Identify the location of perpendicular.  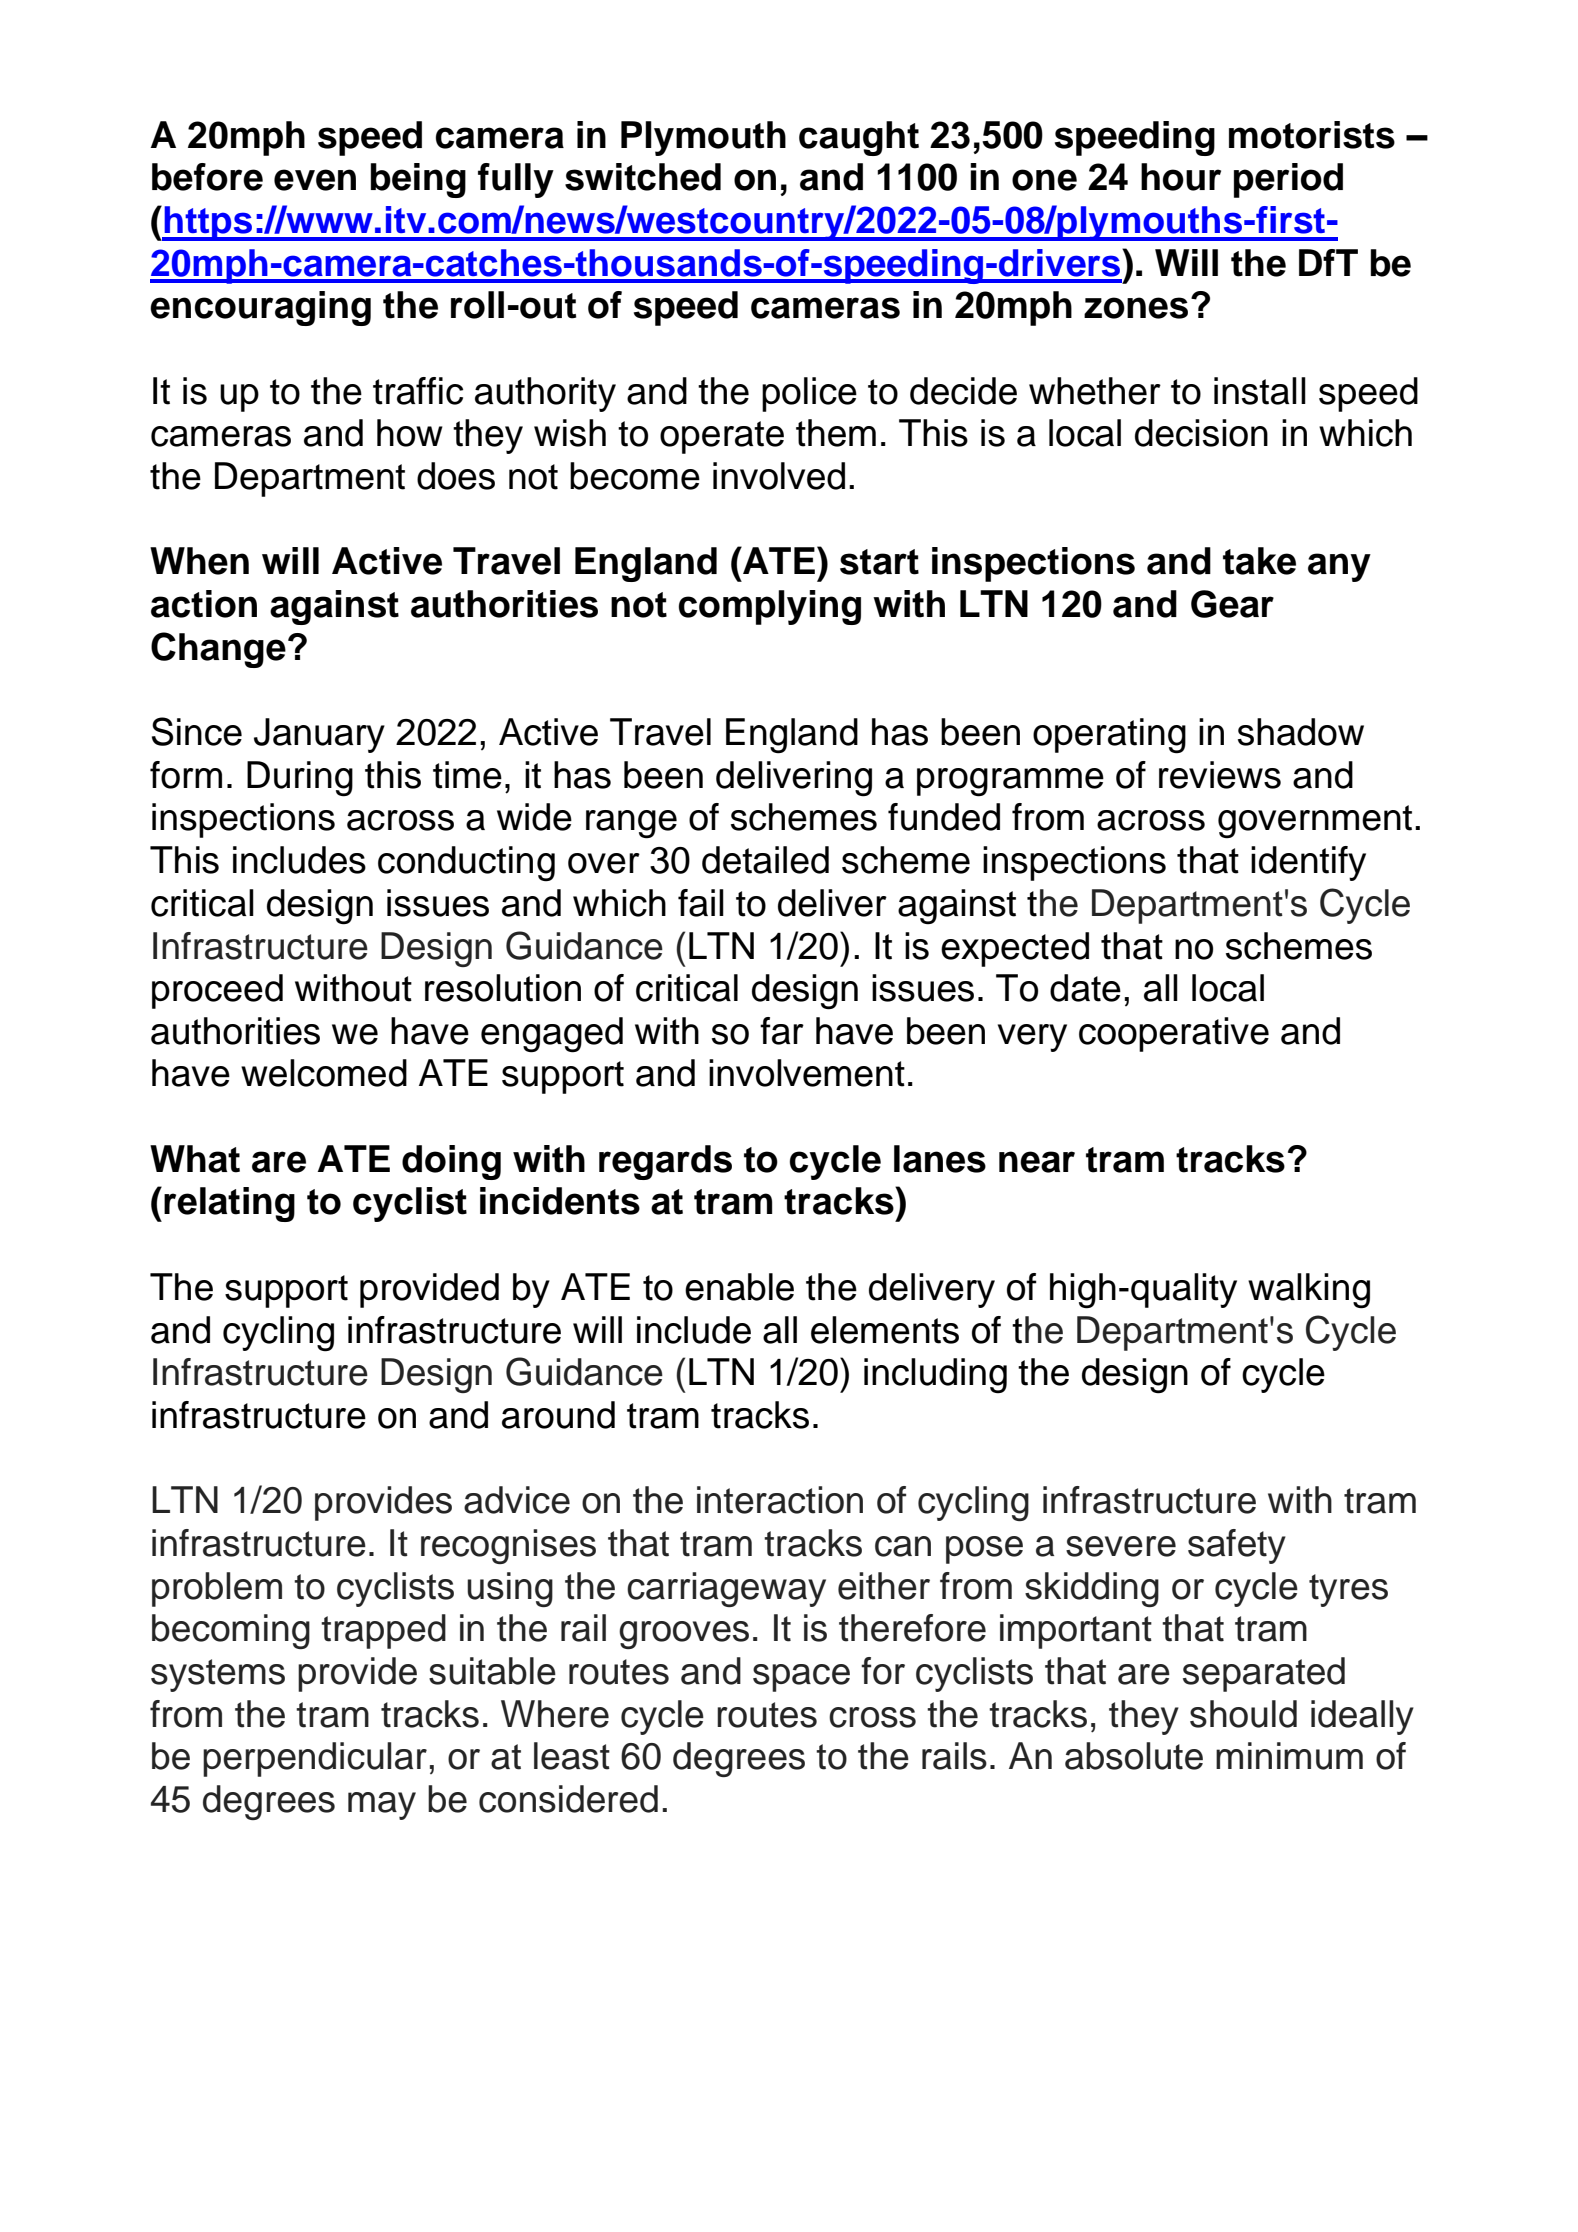
(315, 1759).
